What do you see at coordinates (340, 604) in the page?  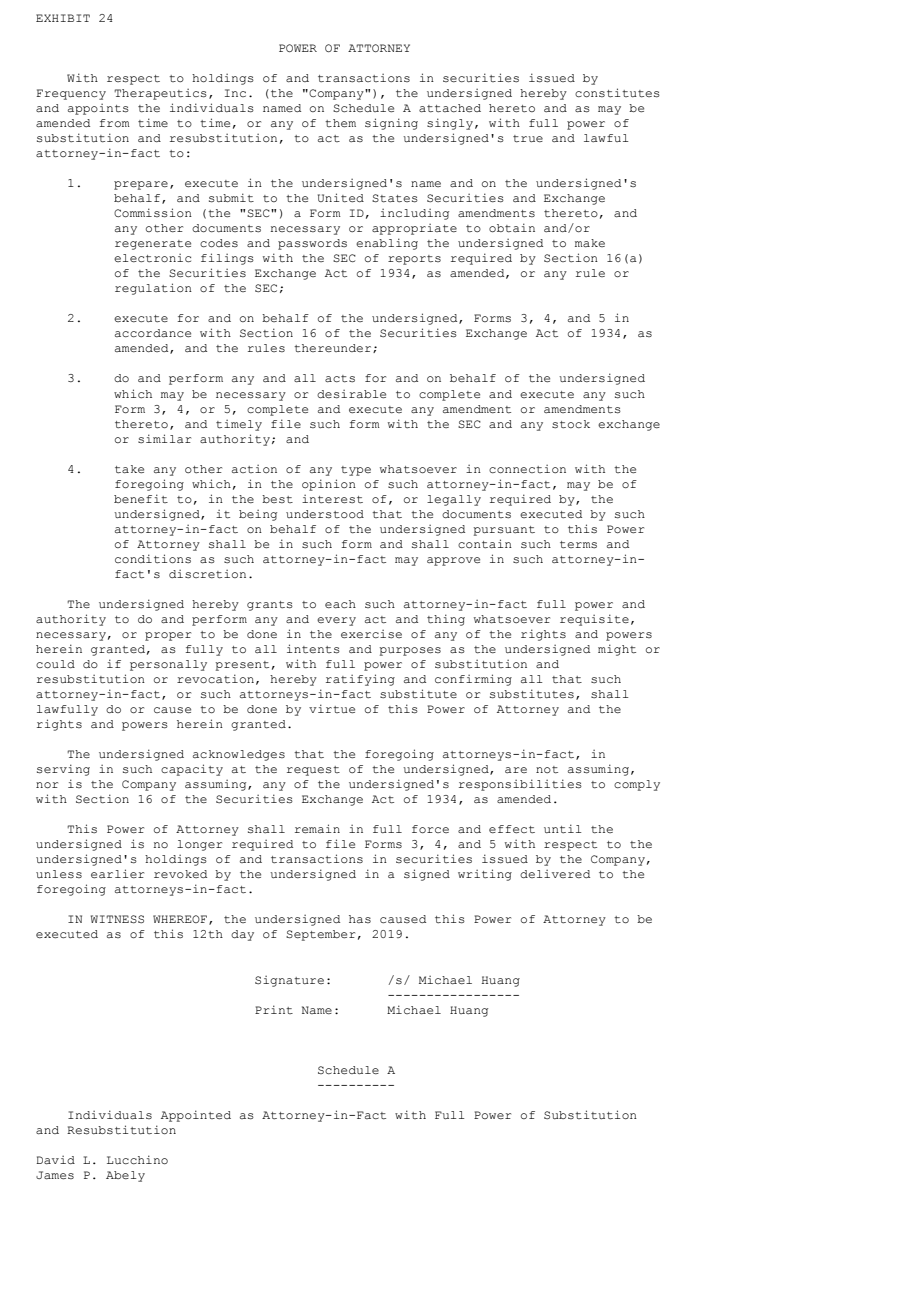 I see `each` at bounding box center [340, 604].
